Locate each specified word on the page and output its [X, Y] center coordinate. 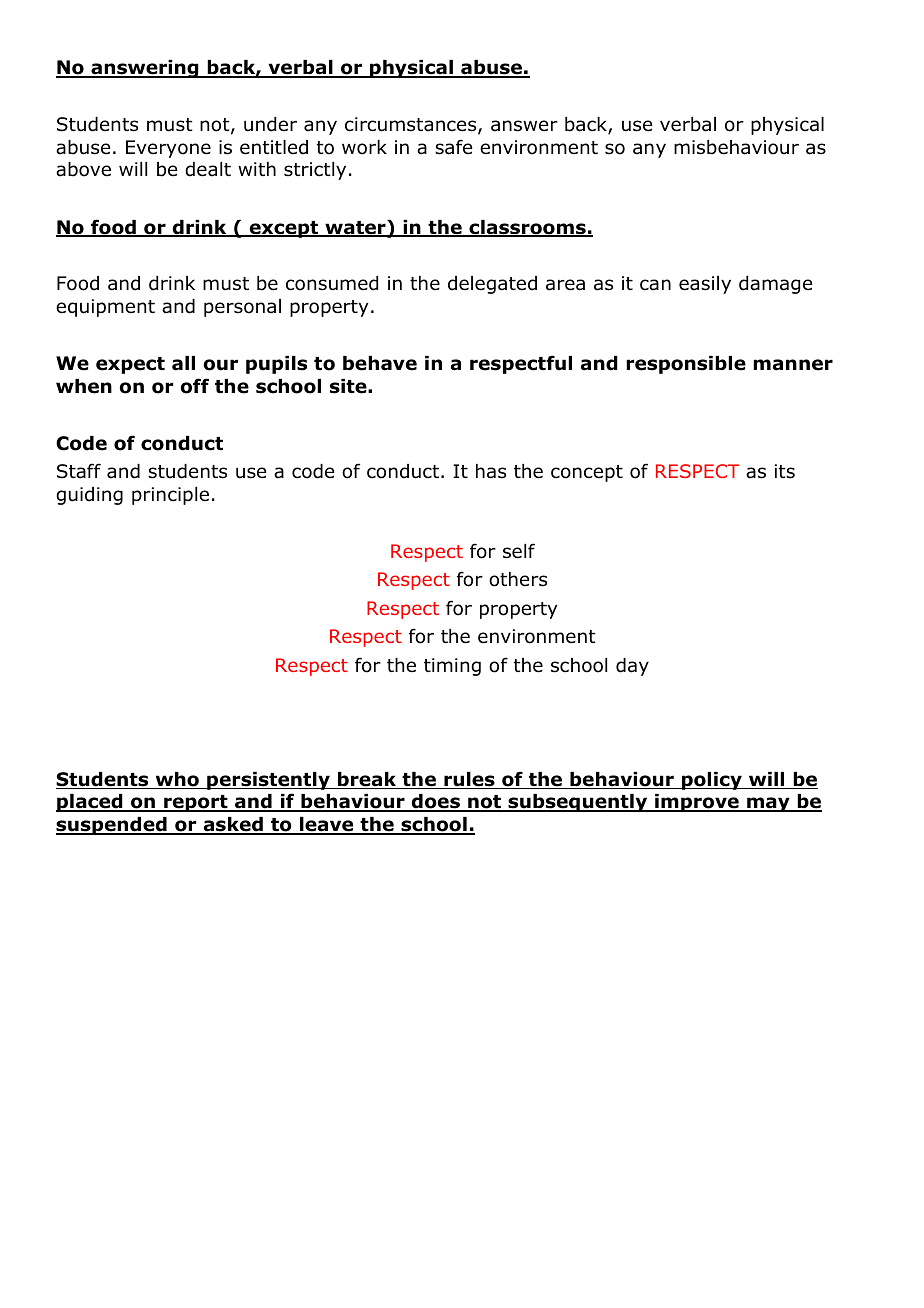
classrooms [527, 228]
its [785, 471]
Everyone [168, 149]
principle [170, 496]
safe [453, 147]
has [491, 471]
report [196, 803]
